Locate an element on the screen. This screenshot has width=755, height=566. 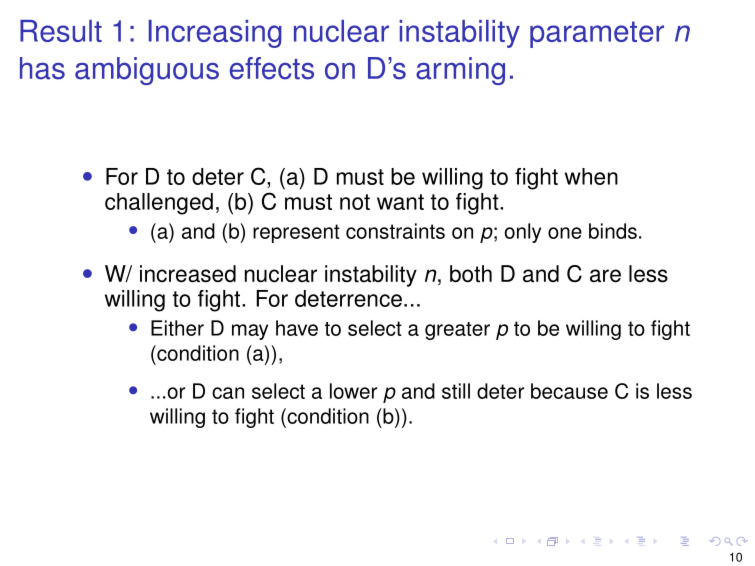
parameter is located at coordinates (597, 34).
